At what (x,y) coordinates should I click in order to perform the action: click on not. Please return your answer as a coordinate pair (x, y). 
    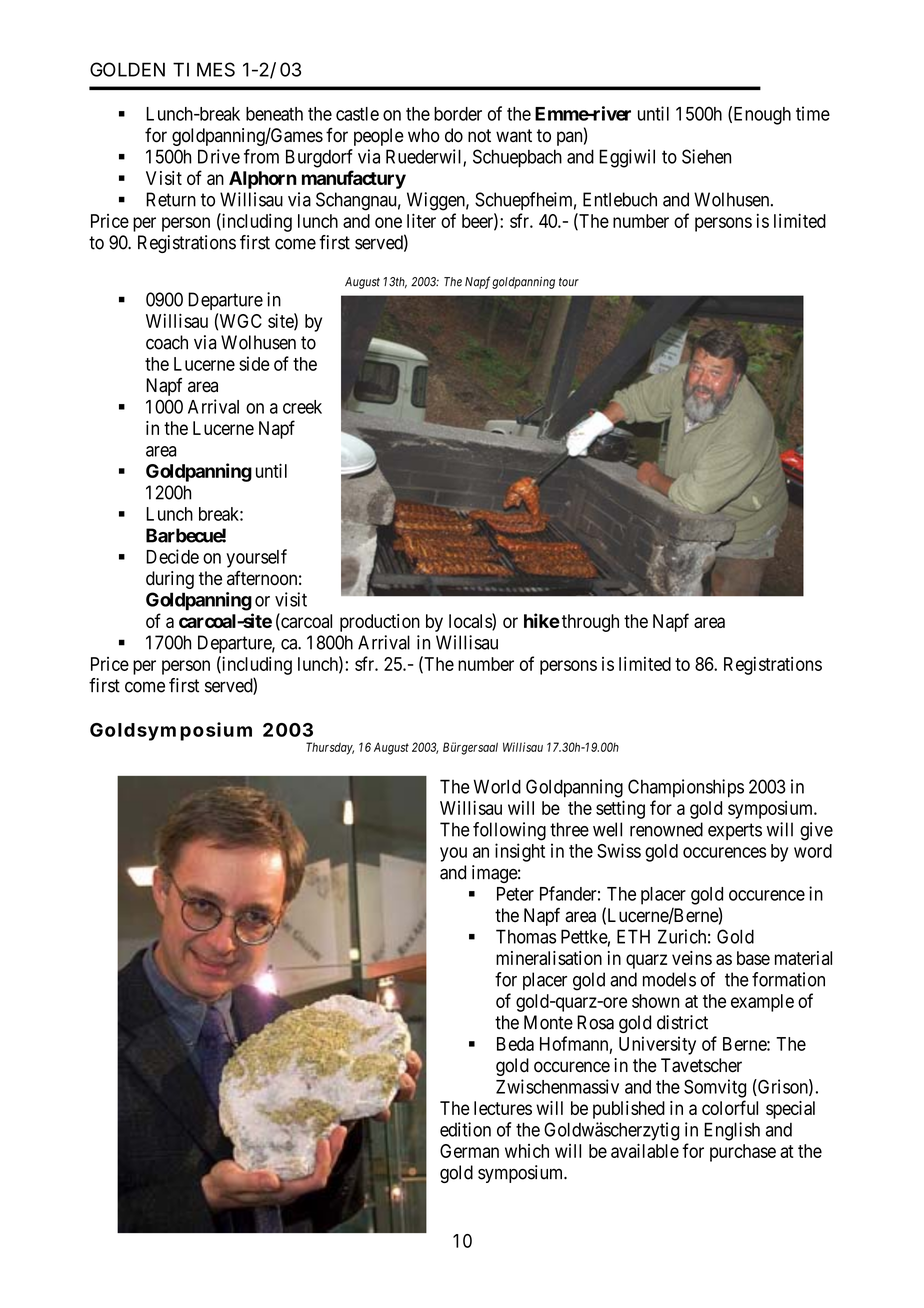
    Looking at the image, I should click on (479, 136).
